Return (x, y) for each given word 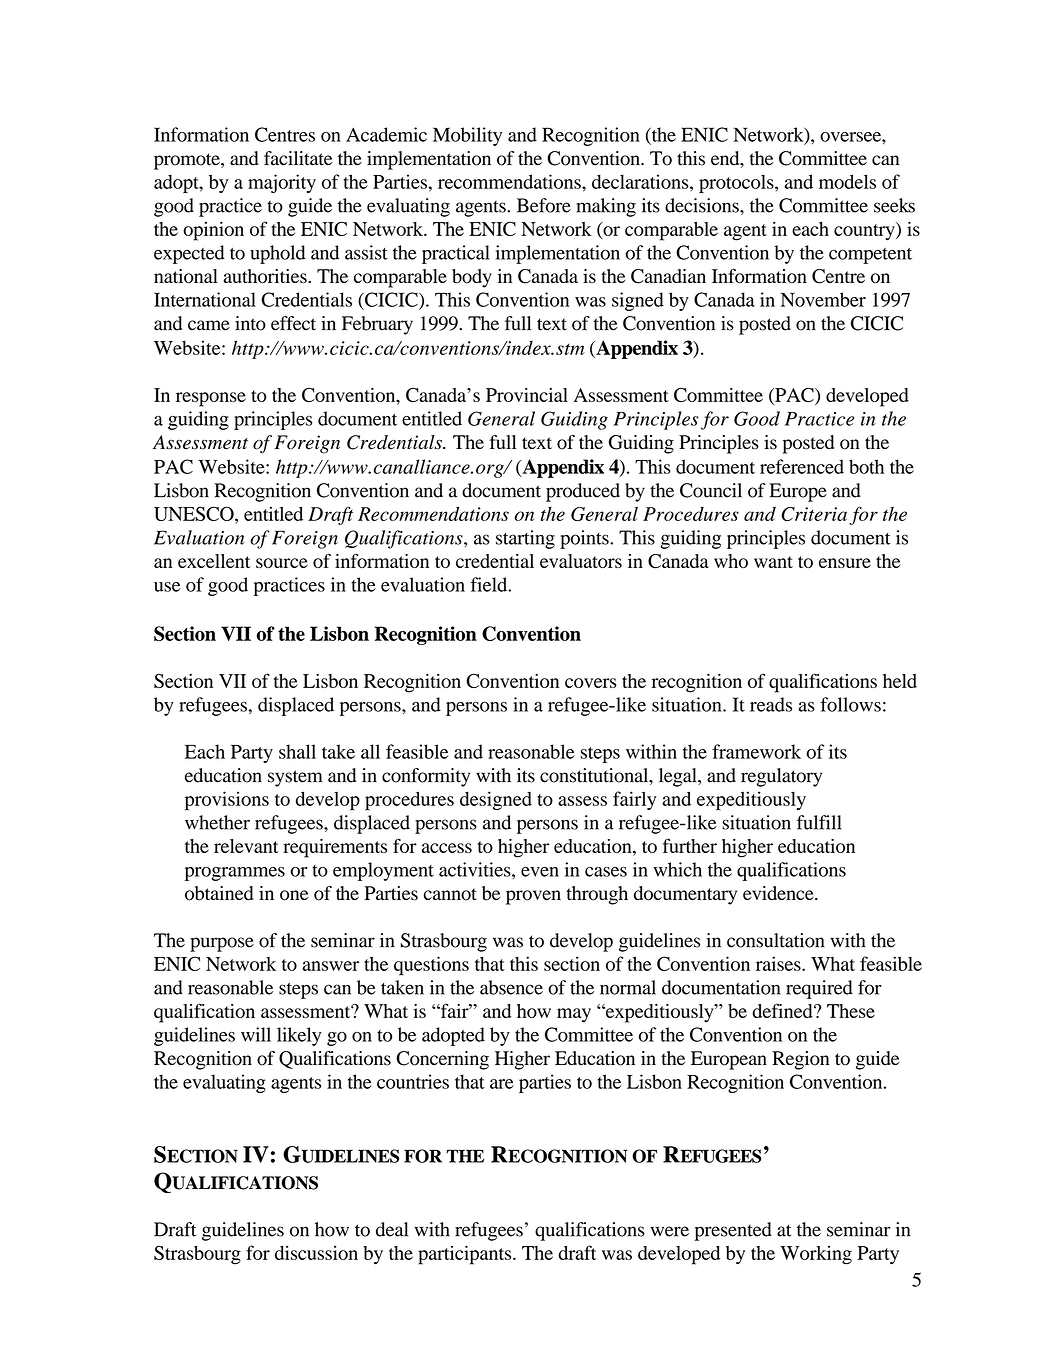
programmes (235, 874)
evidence (779, 893)
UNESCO (195, 513)
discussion (316, 1253)
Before (544, 205)
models (847, 181)
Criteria (814, 514)
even (540, 872)
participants (466, 1255)
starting (525, 539)
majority (282, 183)
